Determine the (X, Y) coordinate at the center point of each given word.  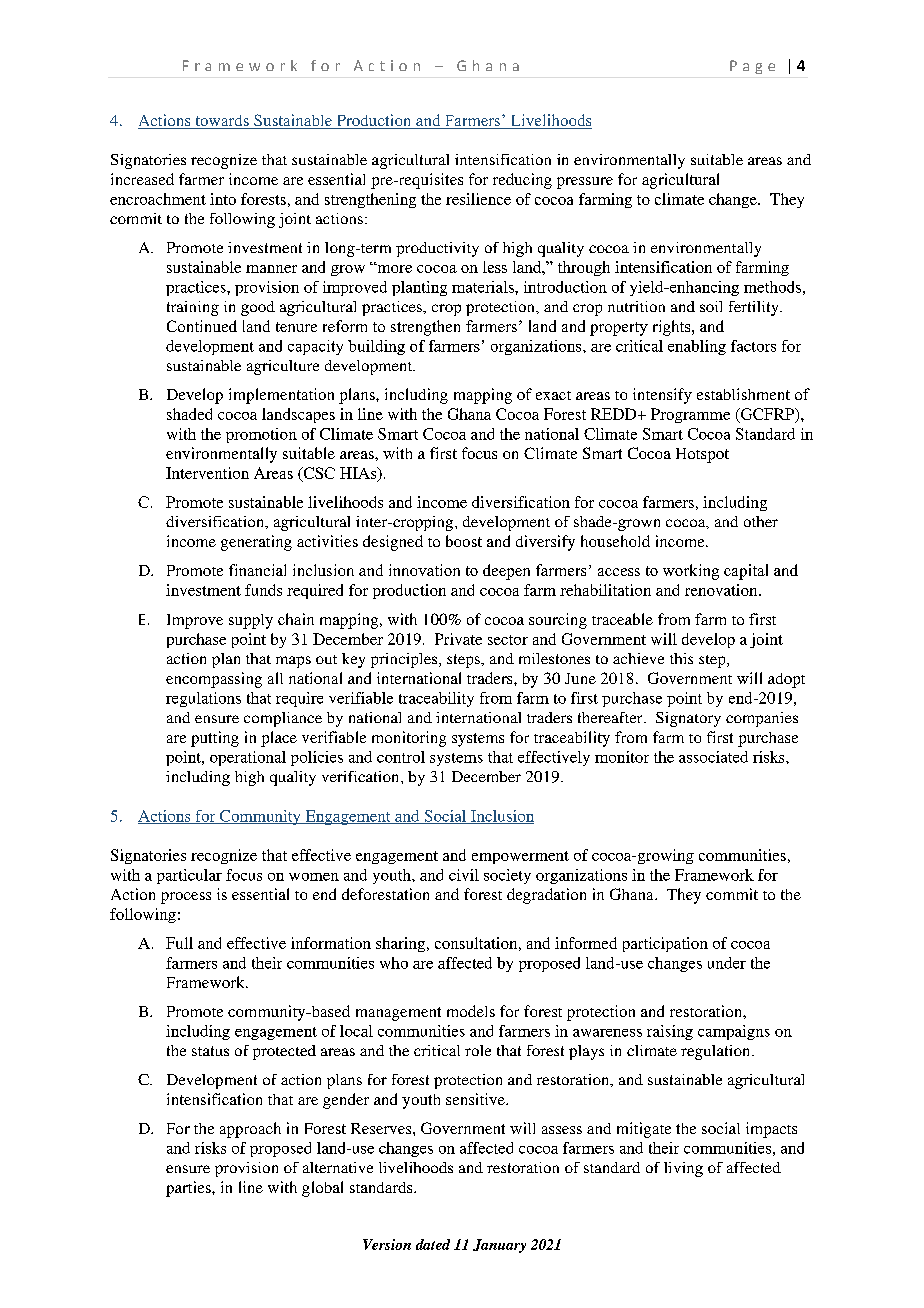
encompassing (214, 680)
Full (179, 943)
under (727, 963)
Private (458, 639)
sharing (402, 944)
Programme (690, 415)
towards (222, 122)
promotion (261, 435)
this (681, 658)
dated (433, 1244)
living (683, 1169)
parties (189, 1189)
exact (553, 395)
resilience (478, 199)
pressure (585, 183)
